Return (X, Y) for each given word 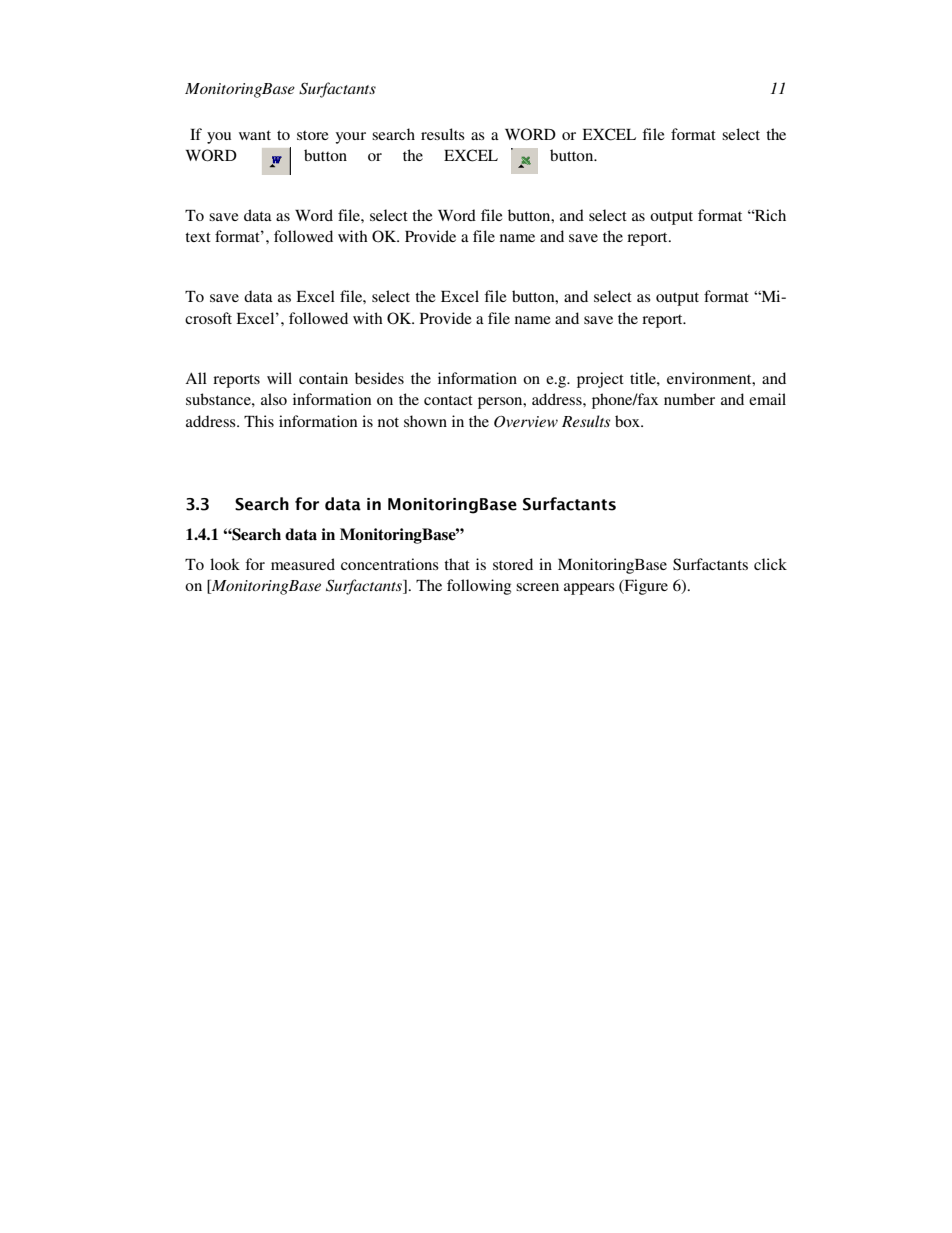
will (279, 378)
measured (303, 564)
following (479, 587)
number (689, 399)
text (198, 237)
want (255, 135)
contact (448, 400)
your (351, 138)
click (770, 564)
